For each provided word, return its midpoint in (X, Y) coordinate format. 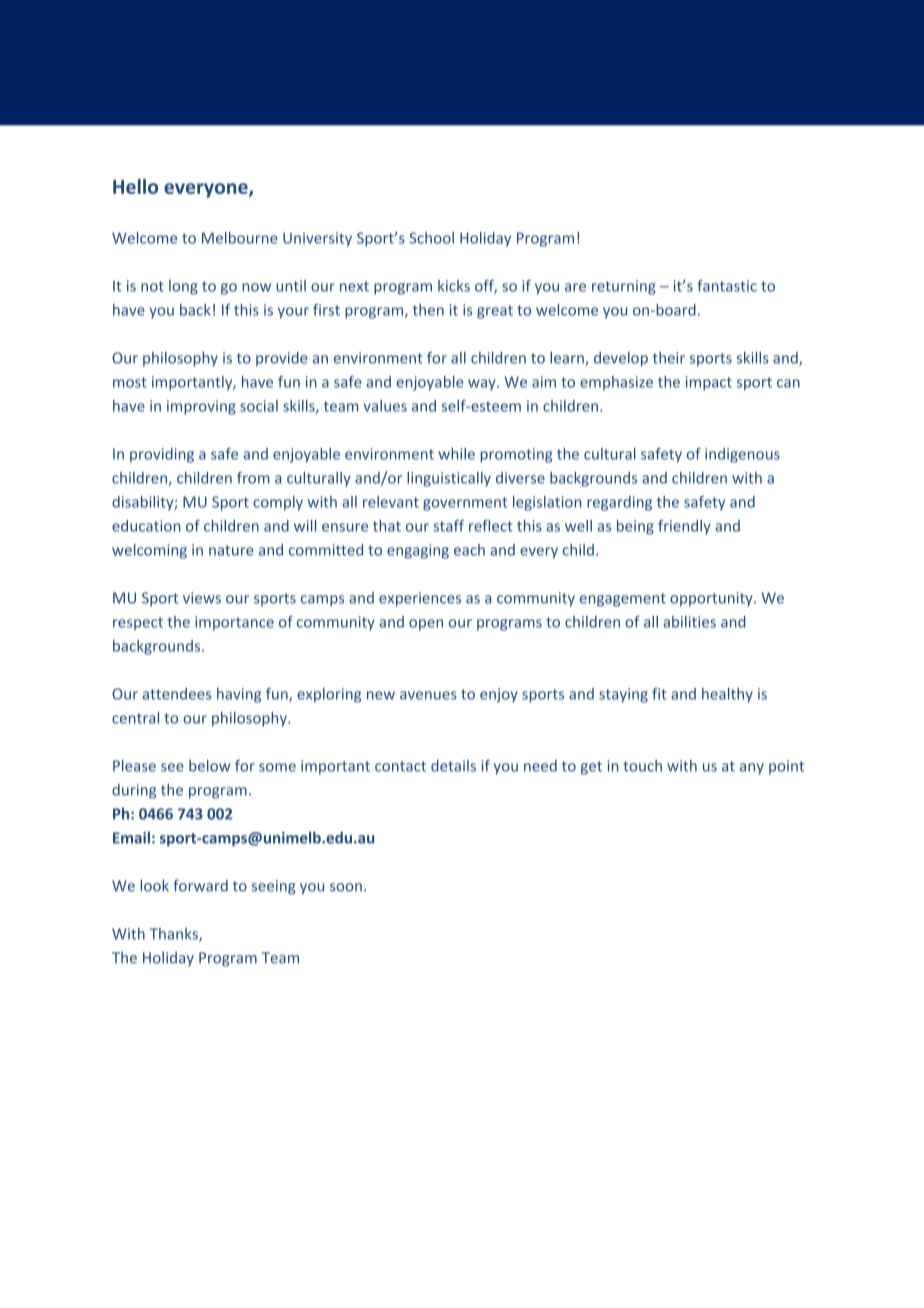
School (431, 238)
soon (346, 887)
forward (200, 885)
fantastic (727, 285)
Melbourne (240, 238)
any (752, 769)
